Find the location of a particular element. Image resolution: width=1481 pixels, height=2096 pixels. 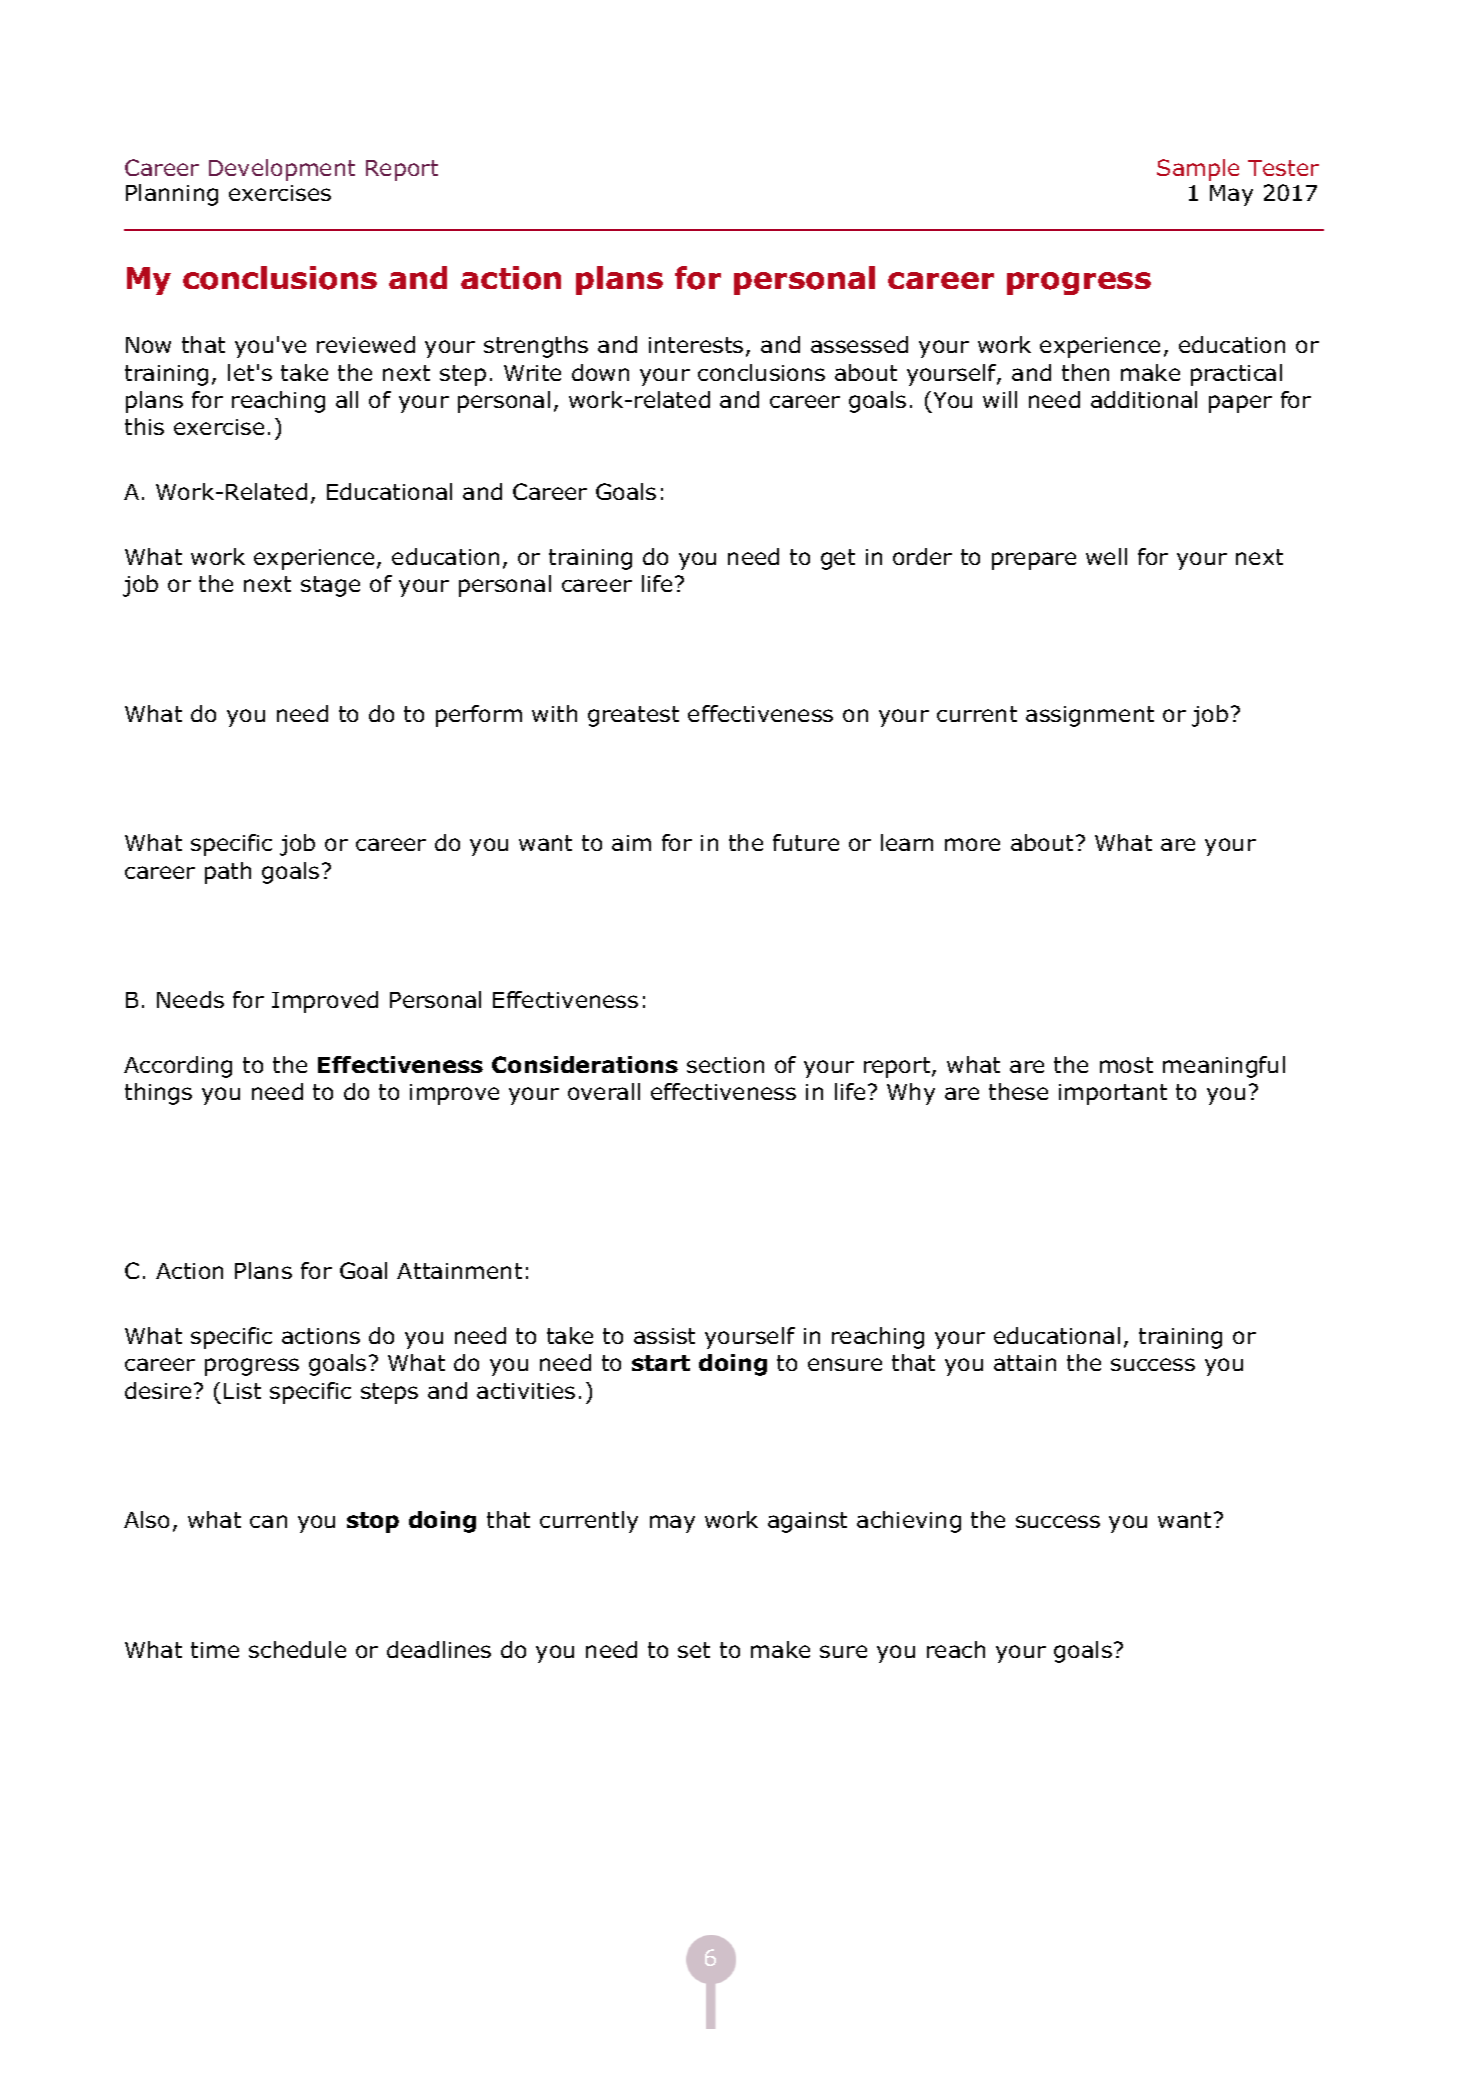

Sample is located at coordinates (1198, 170).
